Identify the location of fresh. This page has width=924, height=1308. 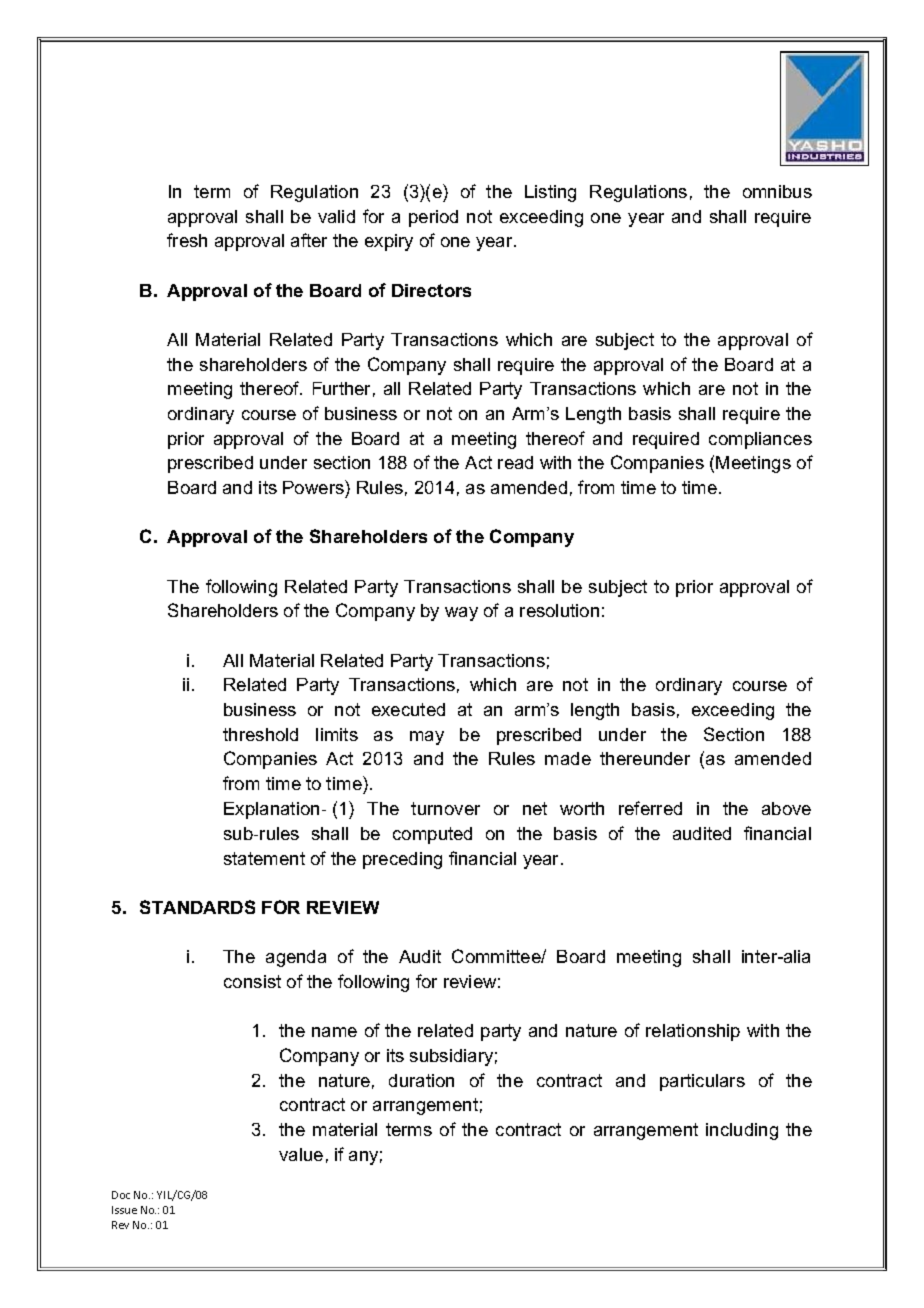
(187, 240).
